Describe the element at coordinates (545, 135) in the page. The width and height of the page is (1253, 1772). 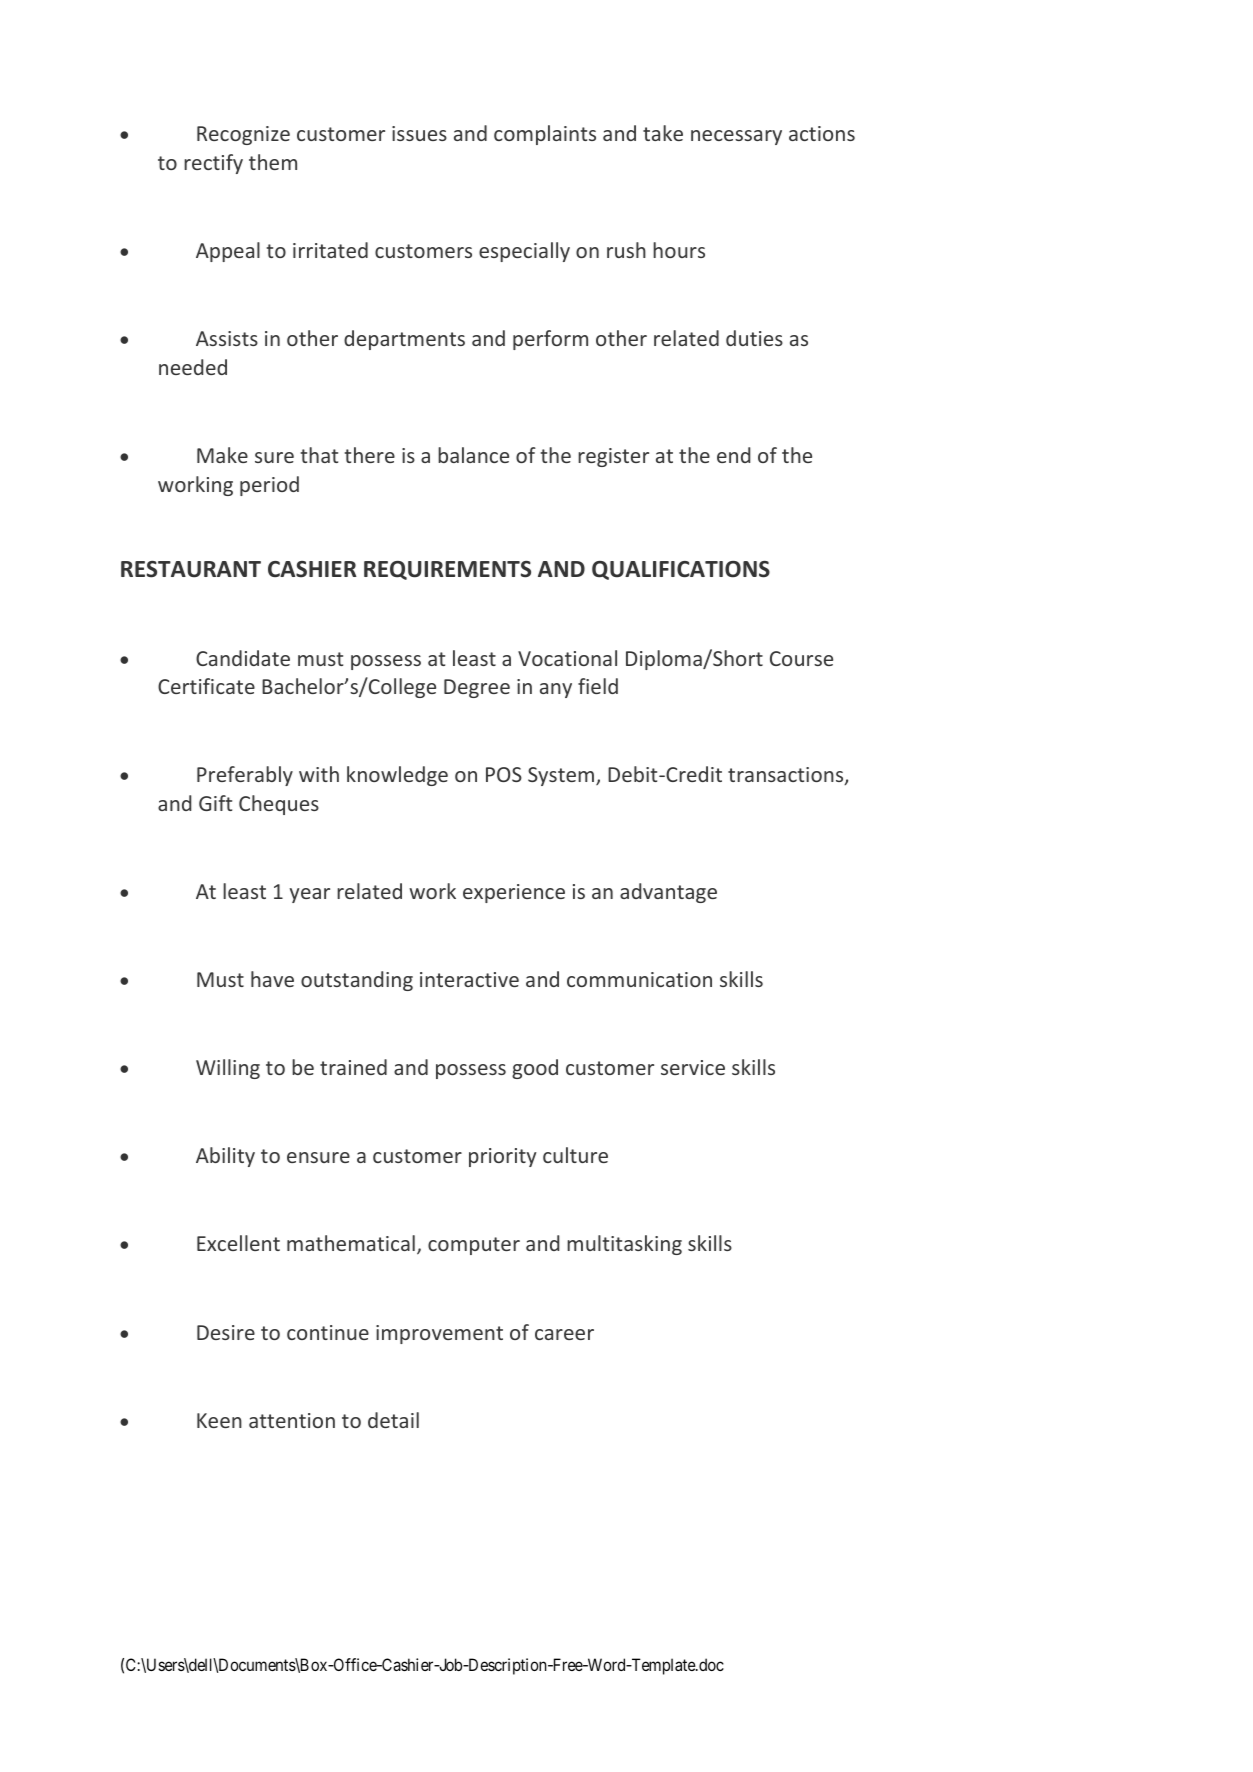
I see `complaints` at that location.
